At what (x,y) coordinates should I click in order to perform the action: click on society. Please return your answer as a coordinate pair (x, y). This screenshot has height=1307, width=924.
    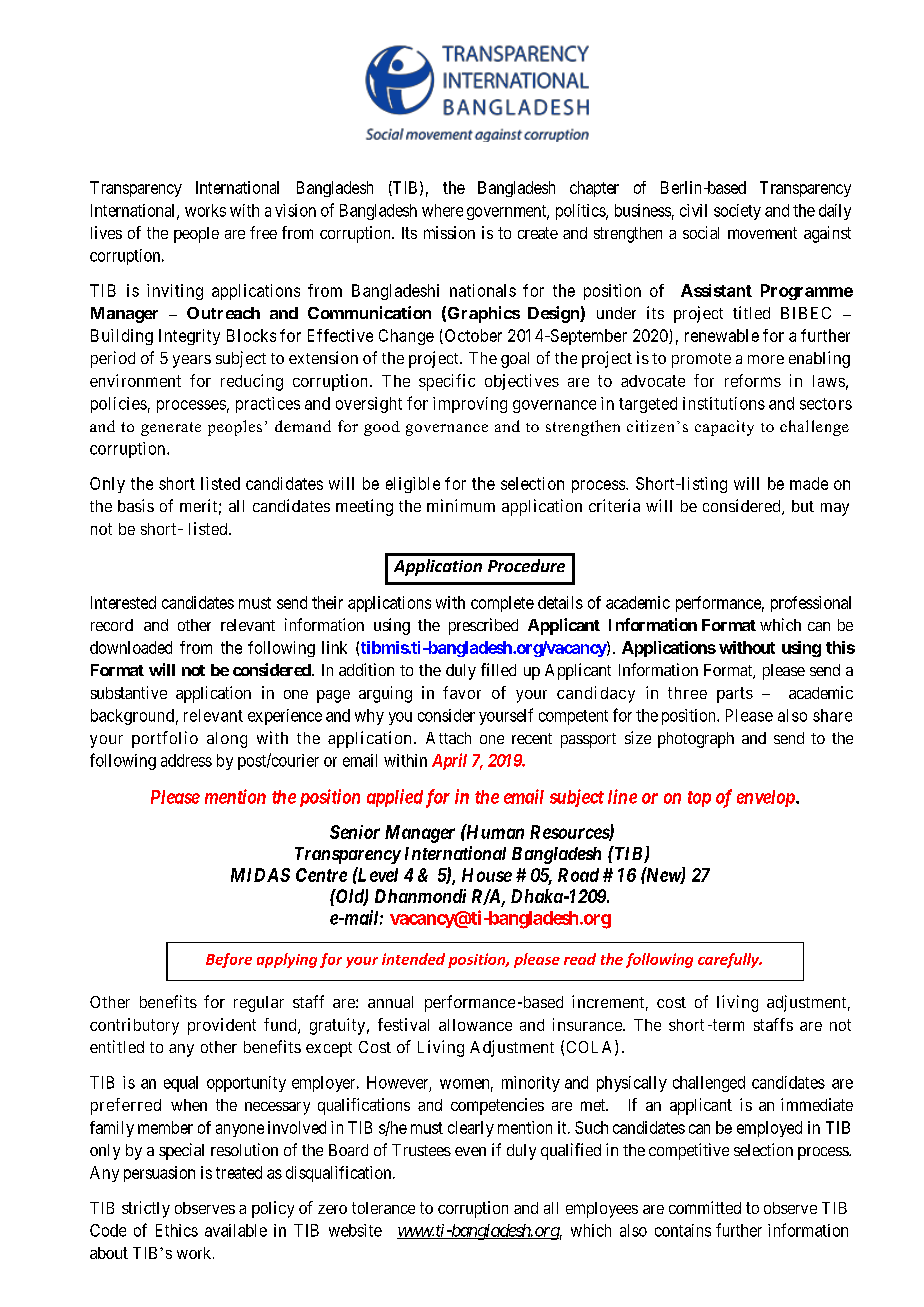
    Looking at the image, I should click on (737, 212).
